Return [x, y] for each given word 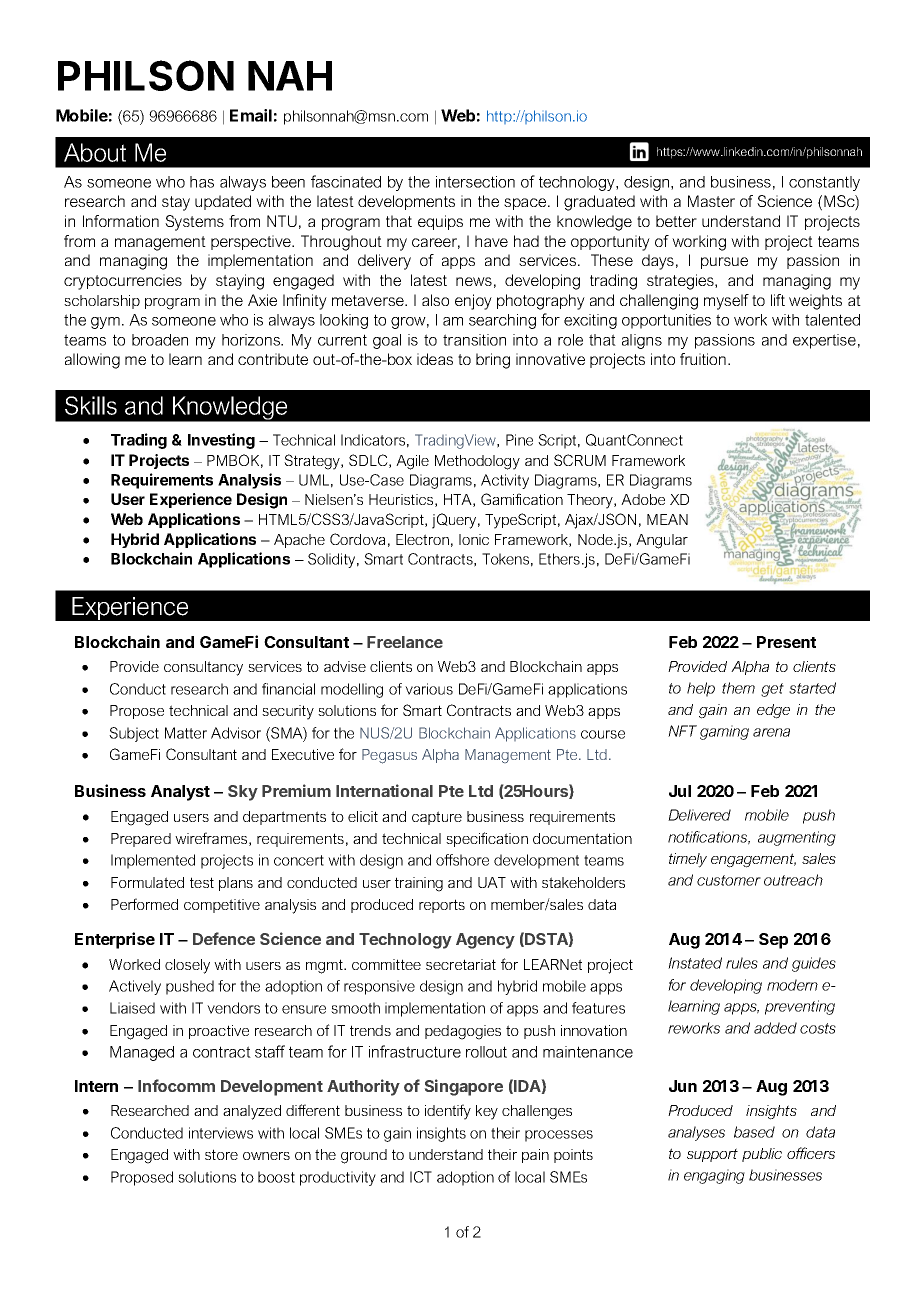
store [221, 1154]
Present [786, 642]
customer [729, 880]
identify [448, 1112]
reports [442, 906]
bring [493, 361]
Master [711, 201]
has [202, 182]
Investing [221, 441]
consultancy [203, 668]
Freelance [405, 642]
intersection [475, 182]
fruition [703, 359]
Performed [144, 904]
